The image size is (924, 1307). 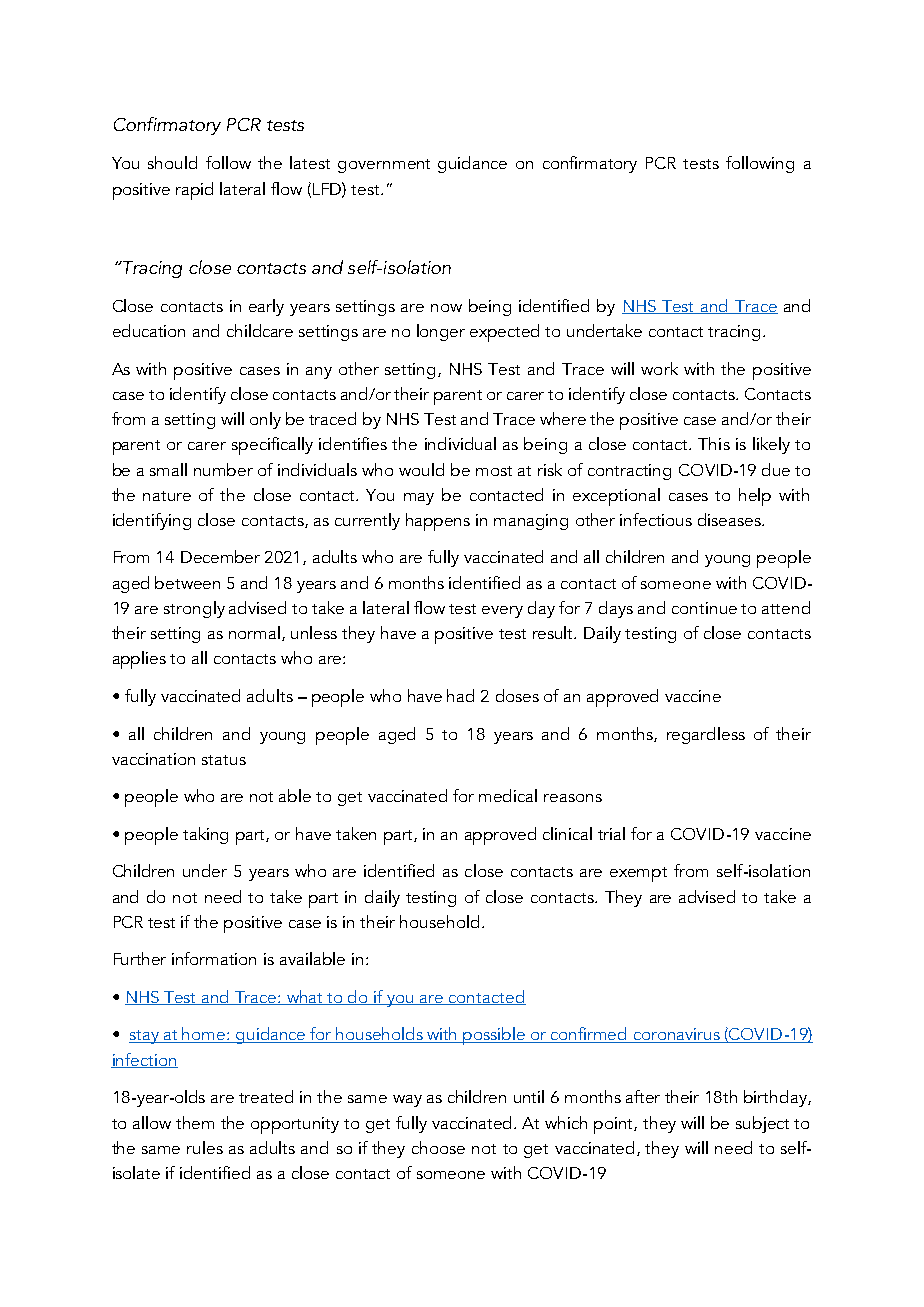 What do you see at coordinates (638, 874) in the screenshot?
I see `exempt` at bounding box center [638, 874].
